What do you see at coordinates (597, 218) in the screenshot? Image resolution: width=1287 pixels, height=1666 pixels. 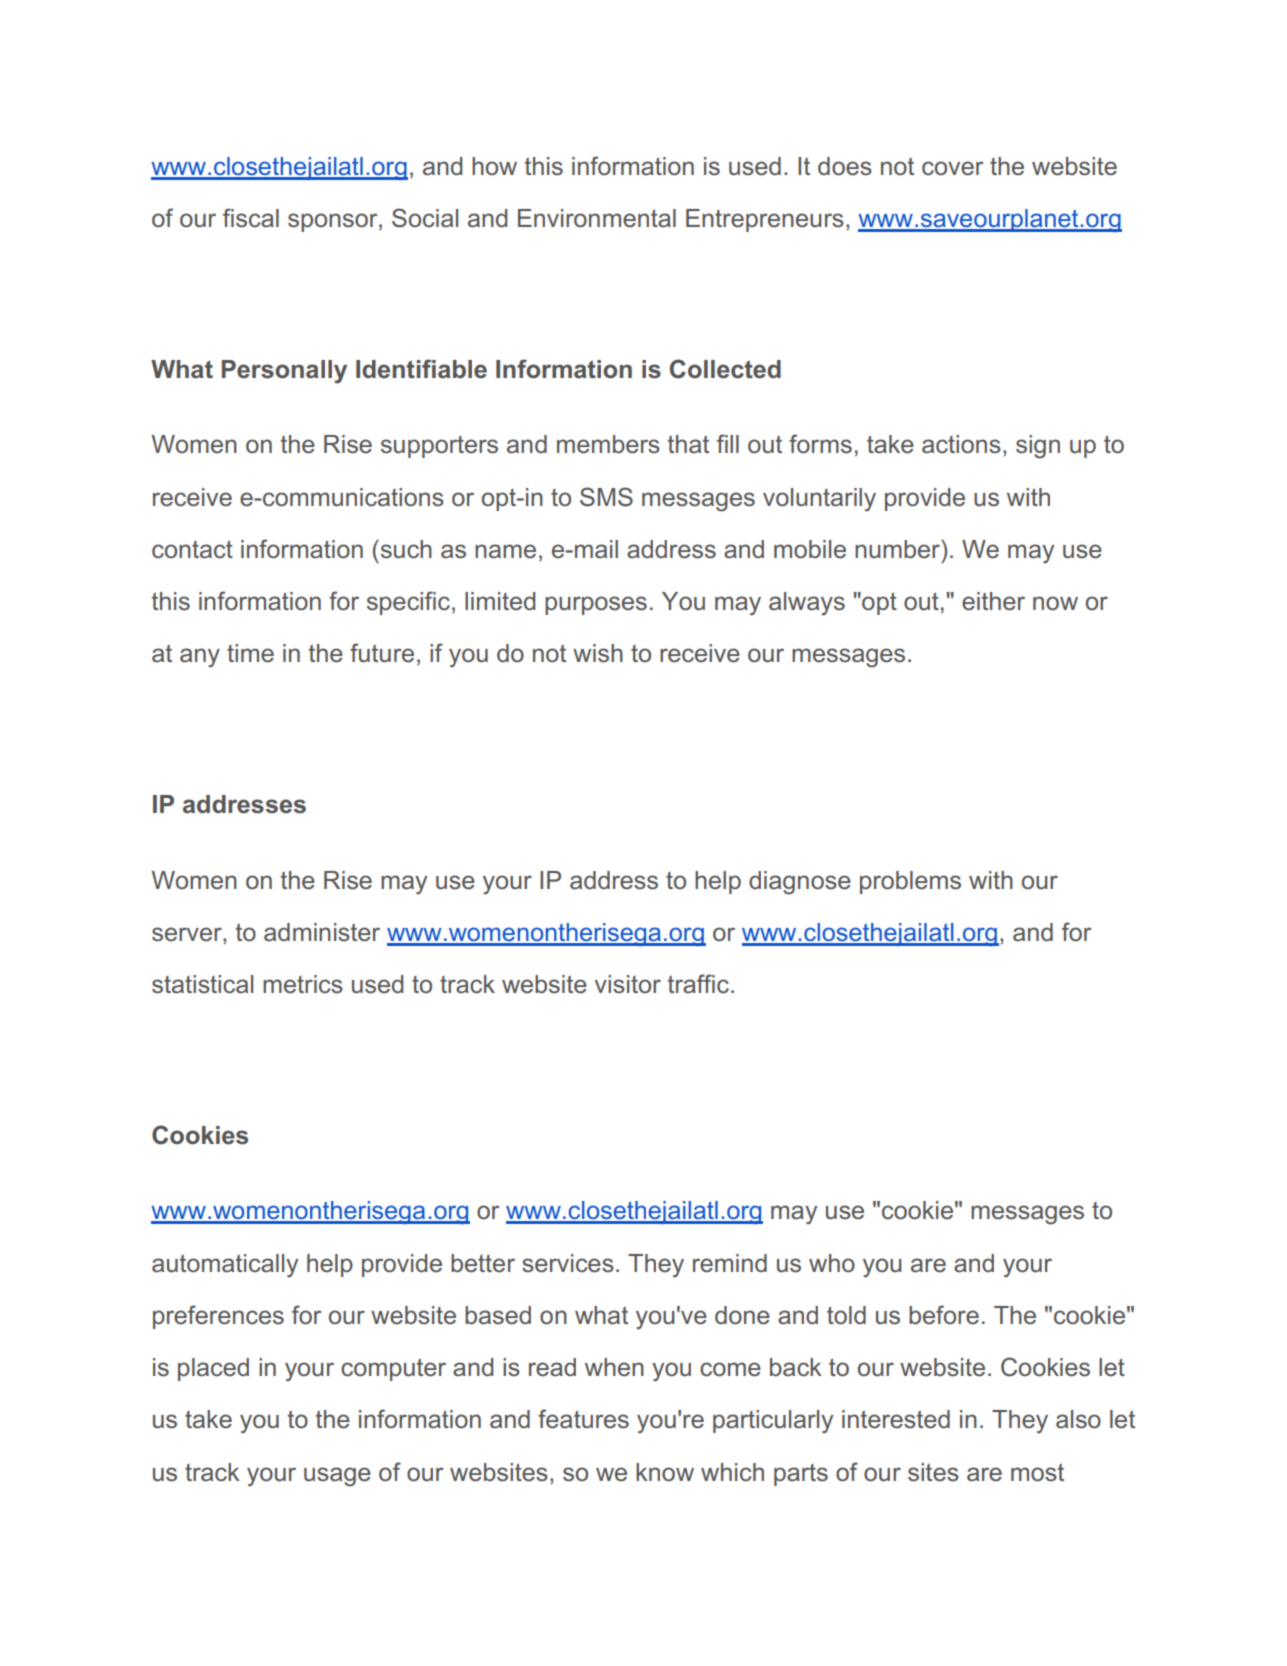 I see `Environmental` at bounding box center [597, 218].
